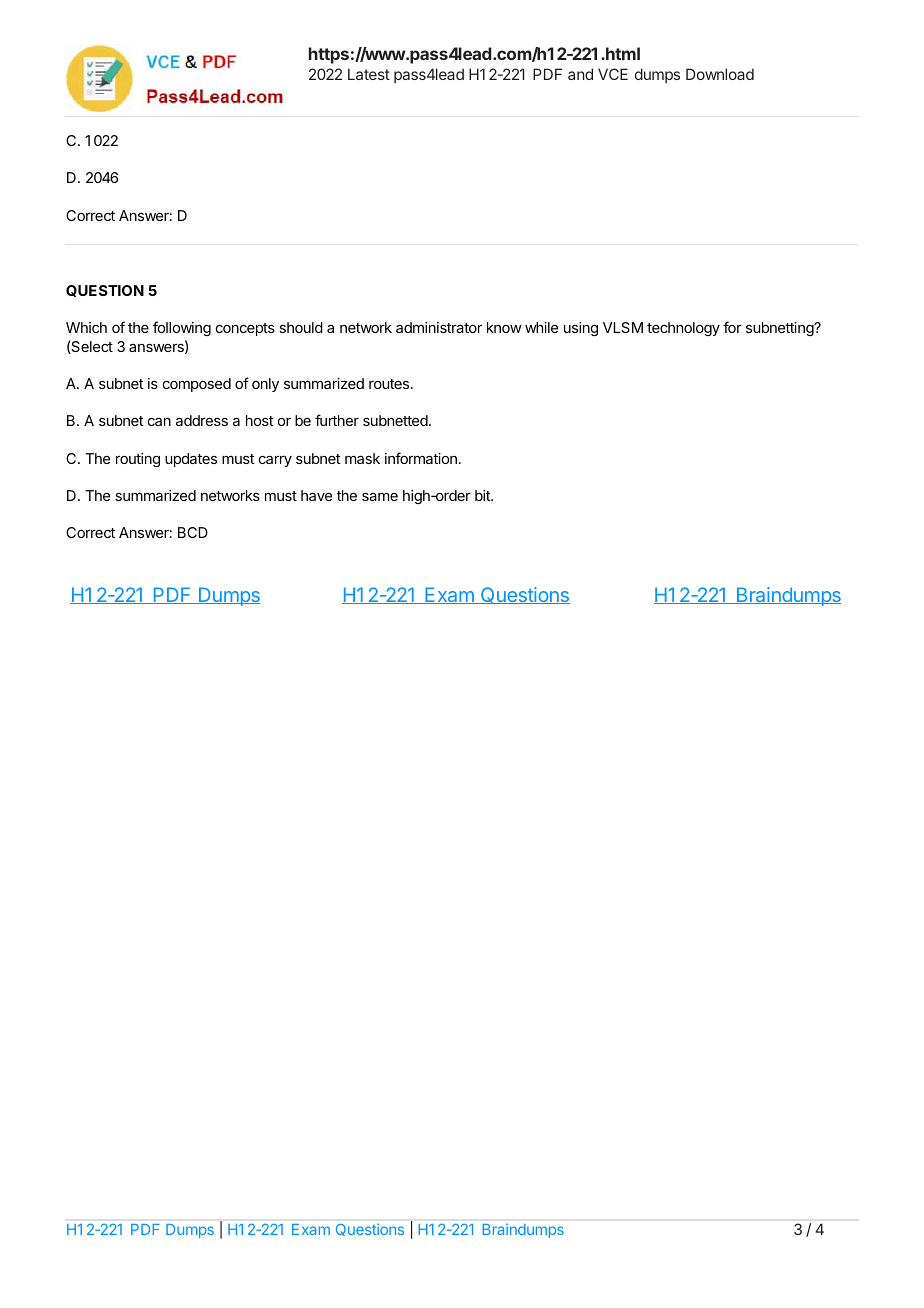  Describe the element at coordinates (337, 420) in the page. I see `further` at that location.
